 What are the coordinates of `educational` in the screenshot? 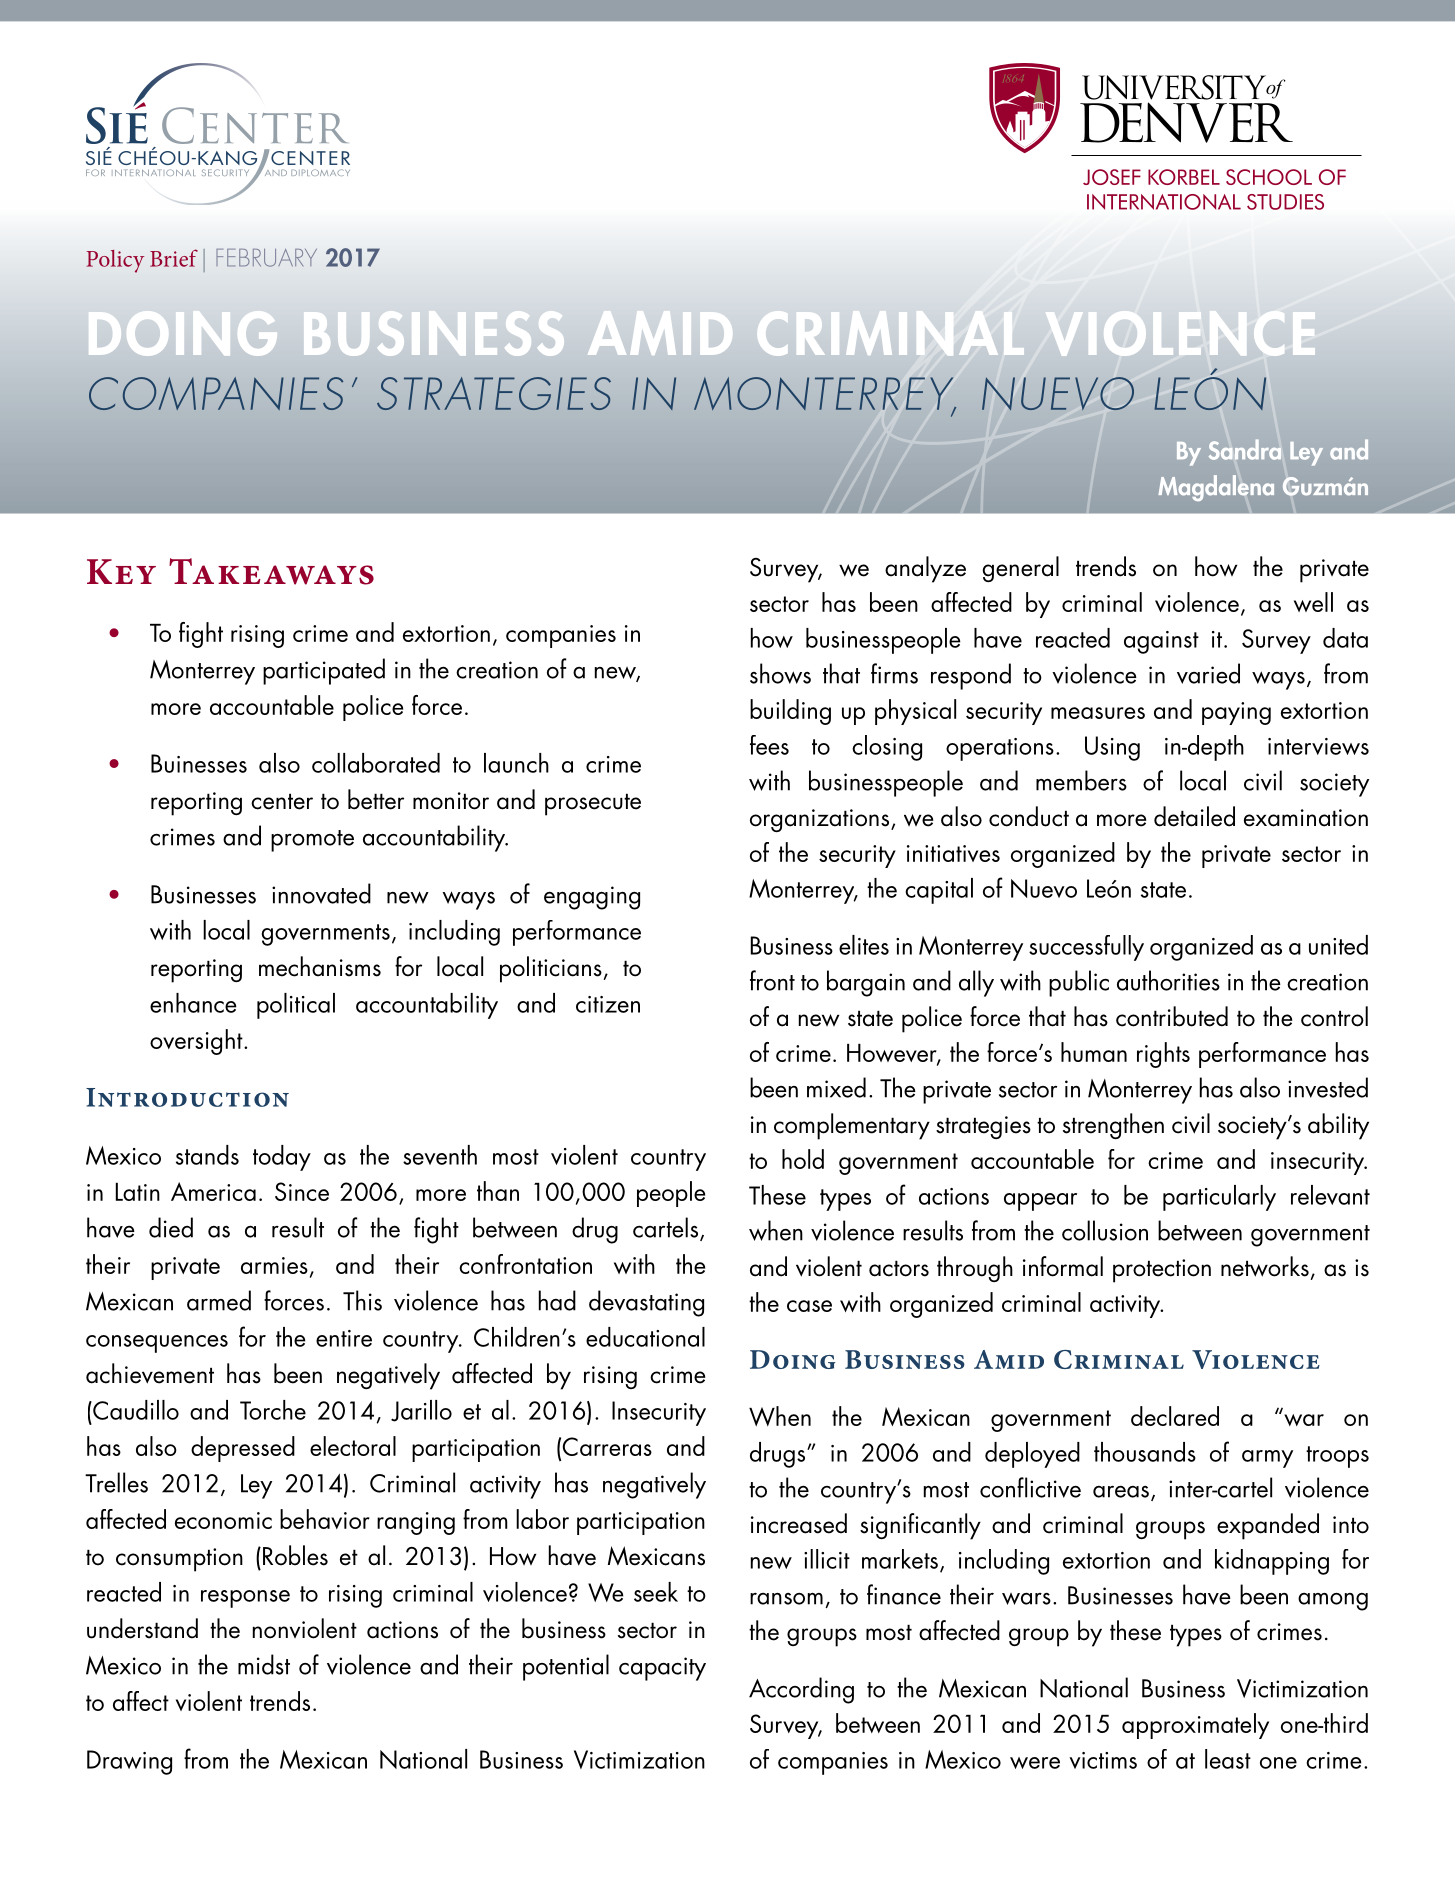 It's located at (645, 1337).
